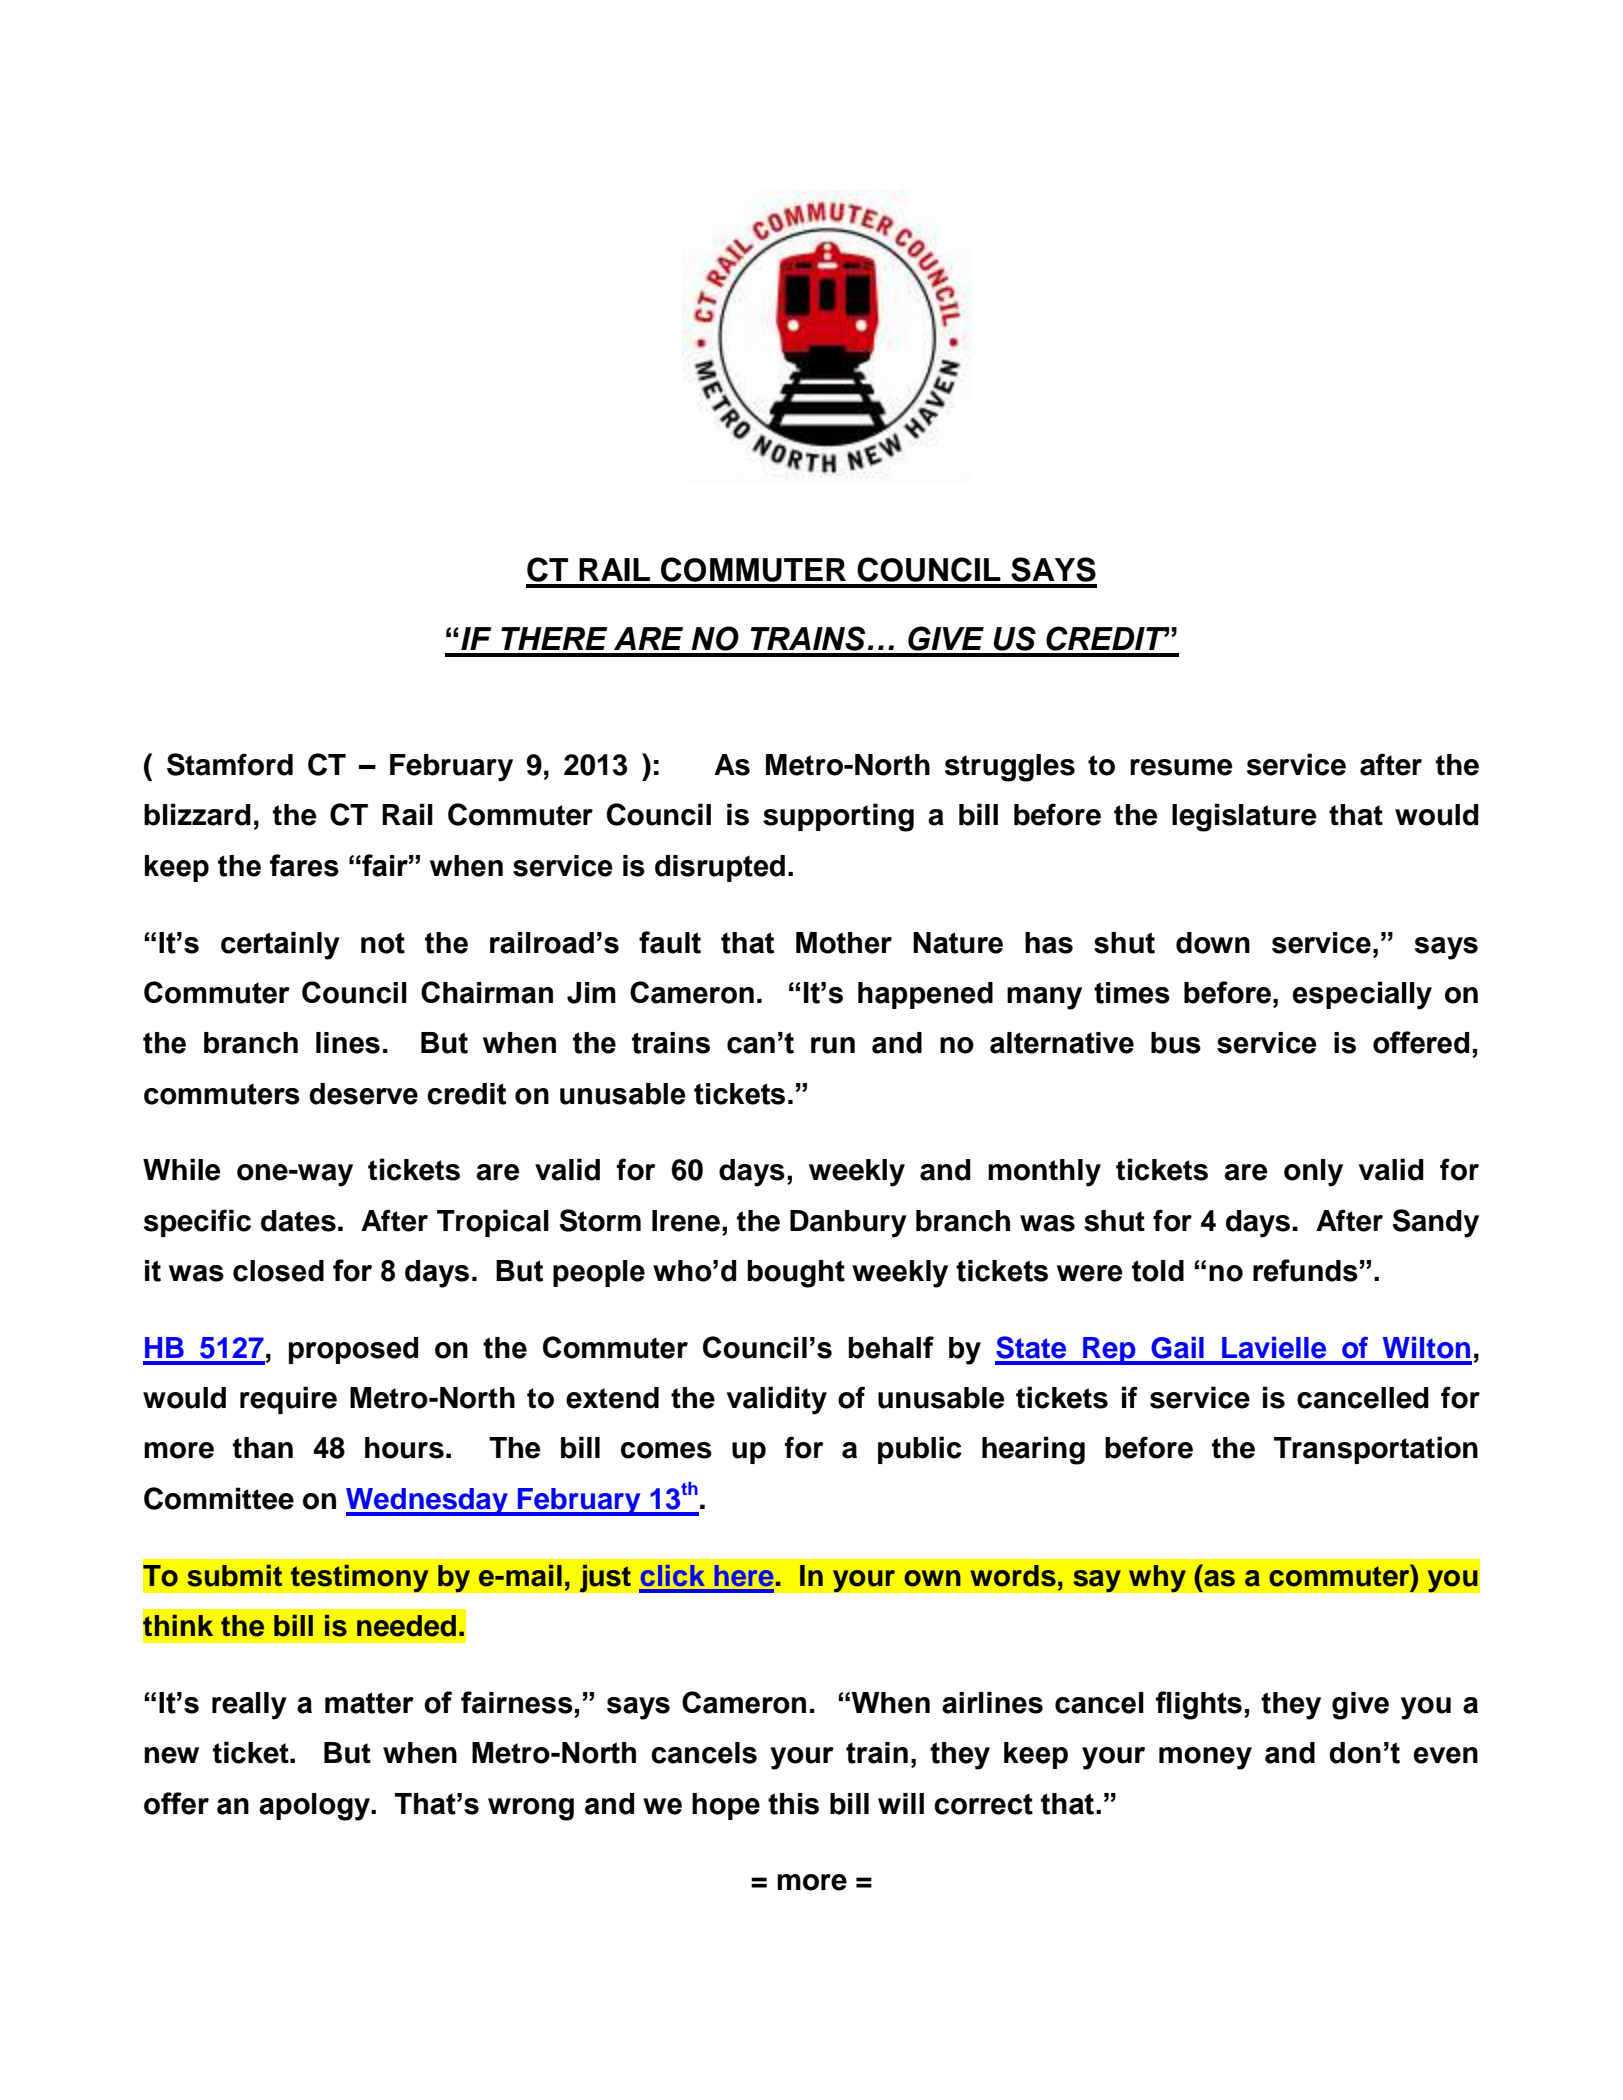  I want to click on Stamford, so click(230, 764).
